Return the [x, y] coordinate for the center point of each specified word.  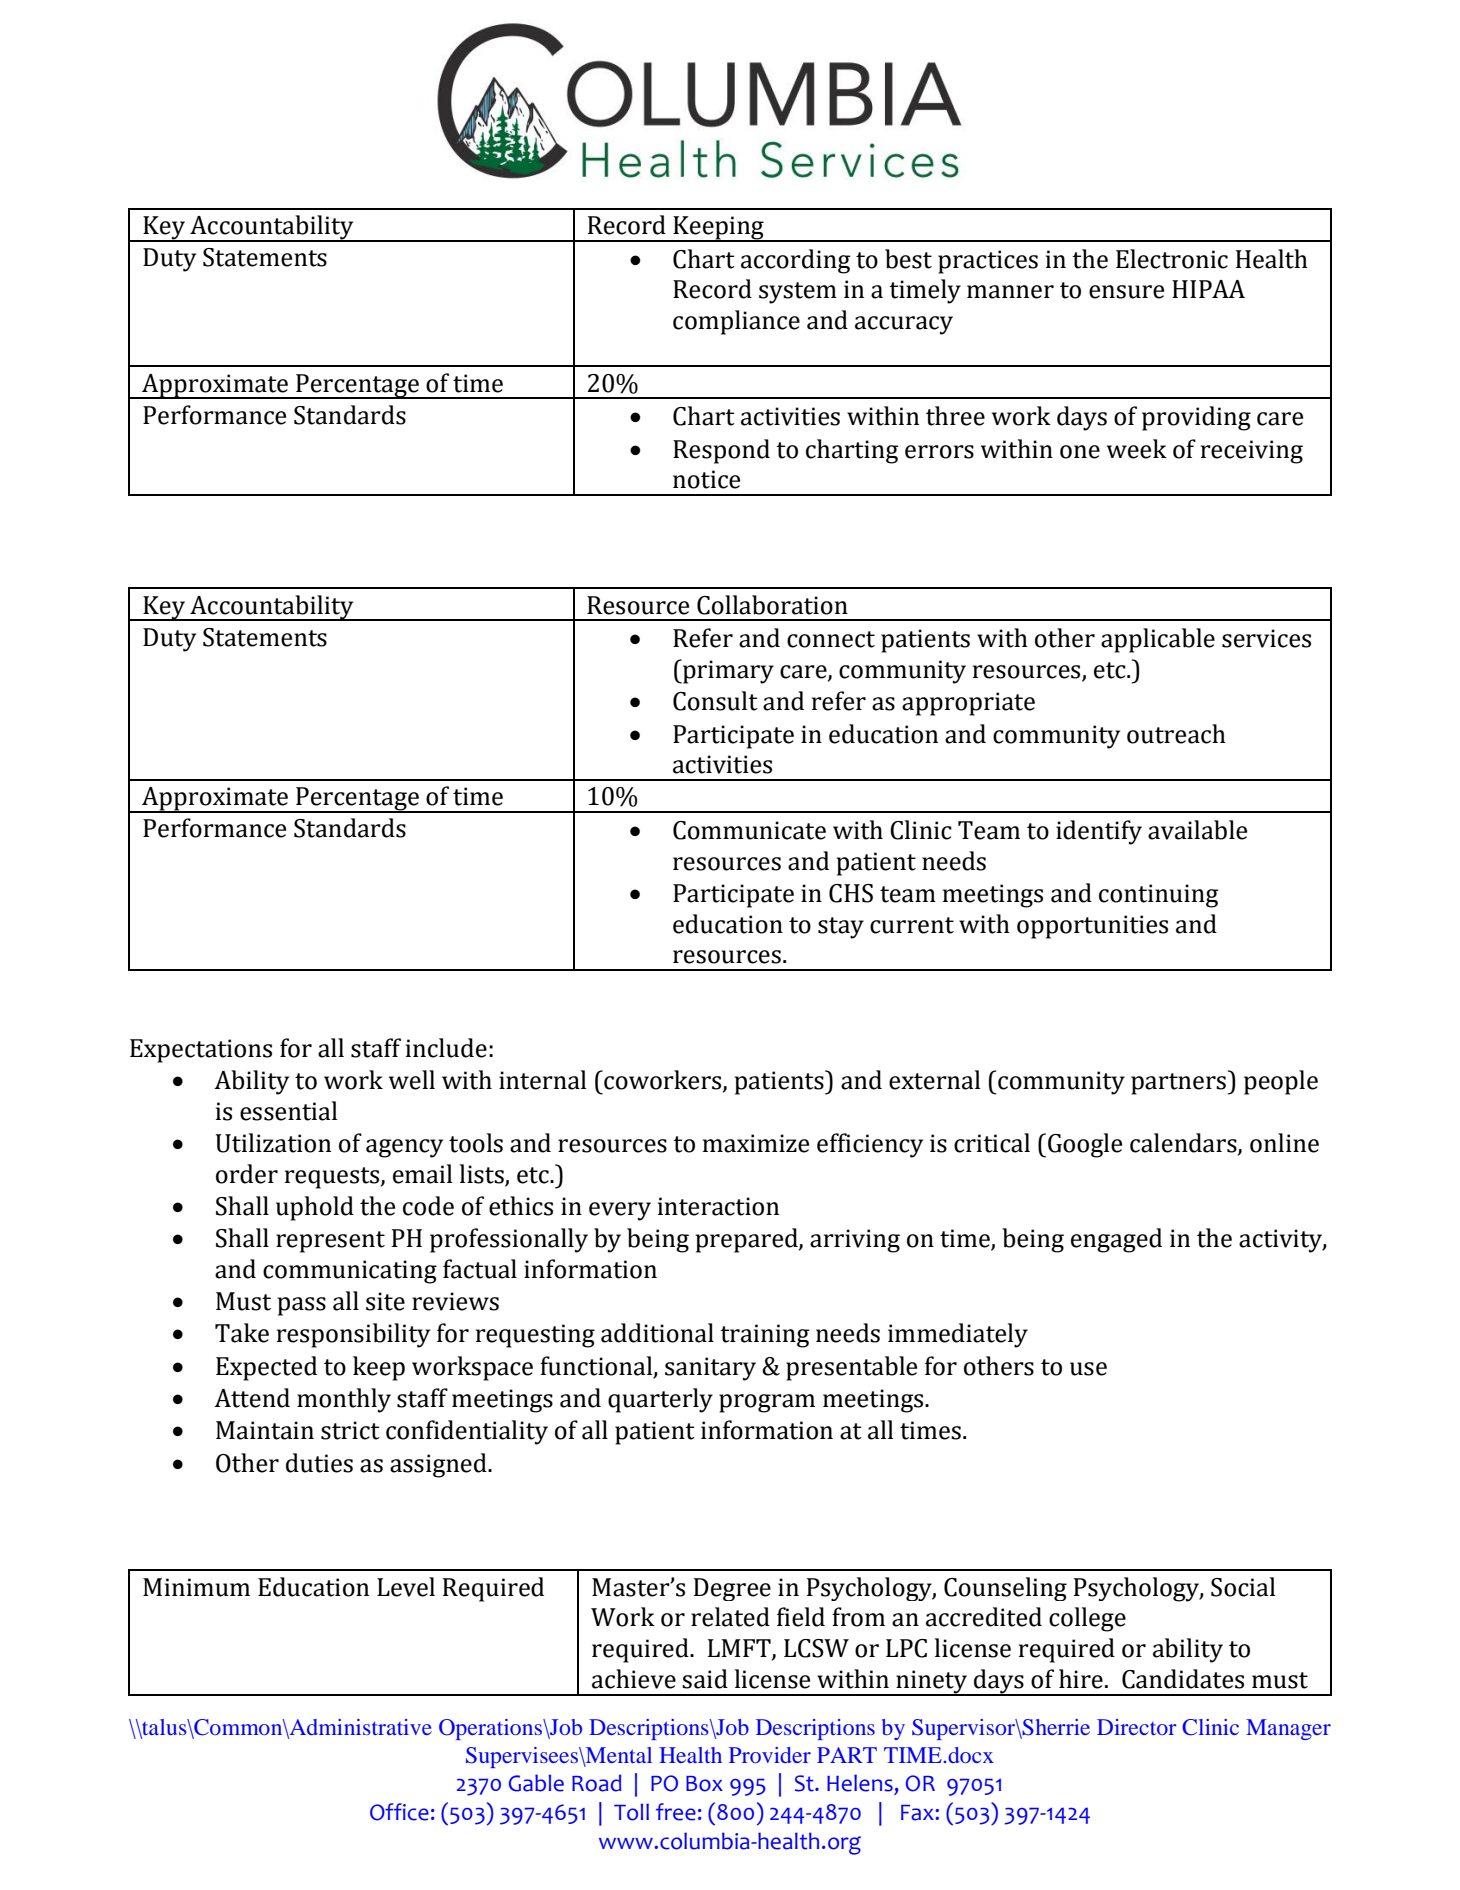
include [446, 1048]
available [1197, 830]
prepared [748, 1240]
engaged [1116, 1240]
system [798, 293]
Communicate [749, 830]
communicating [350, 1272]
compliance [736, 322]
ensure [1126, 292]
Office [399, 1812]
